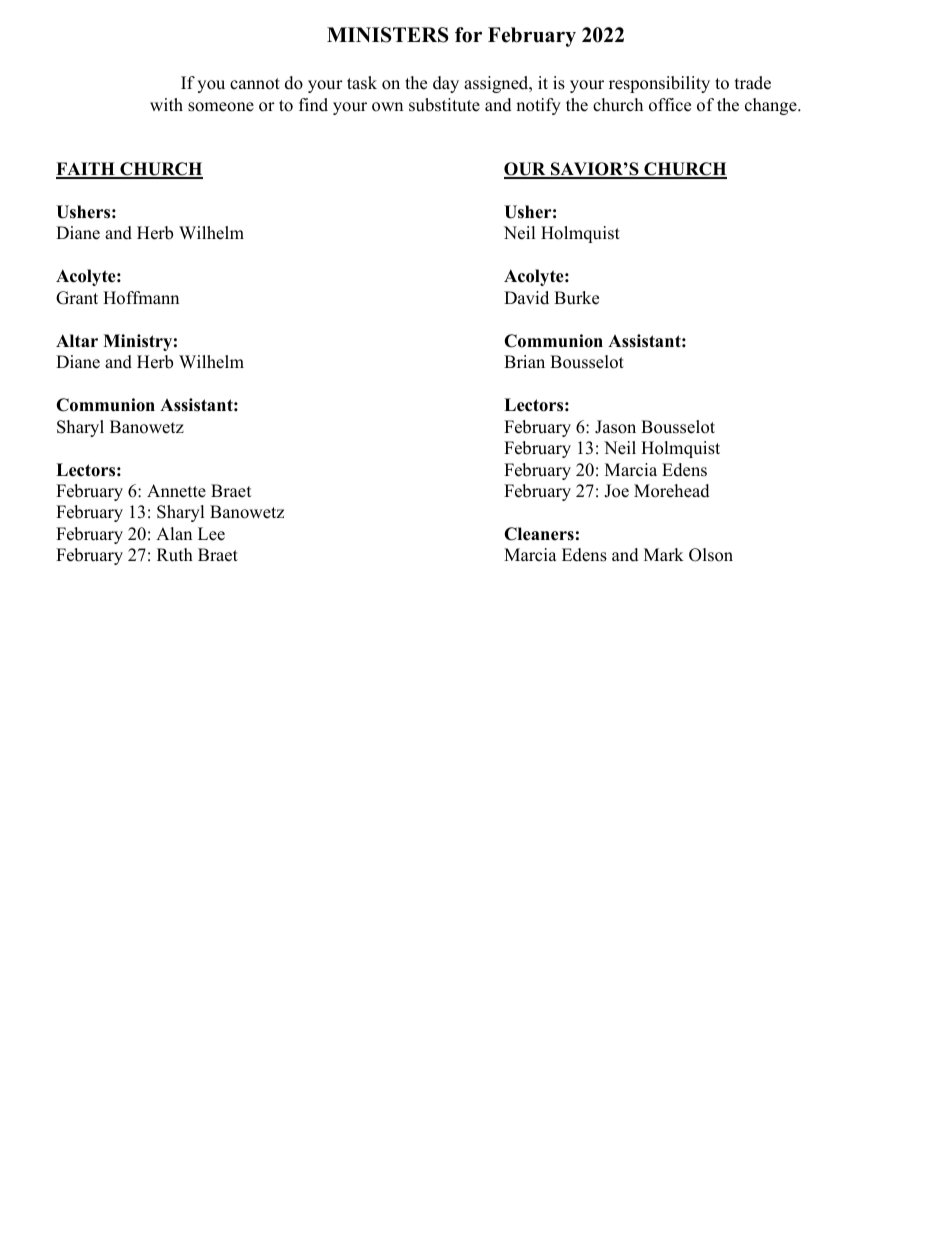  Describe the element at coordinates (539, 534) in the document. I see `Cleaners` at that location.
